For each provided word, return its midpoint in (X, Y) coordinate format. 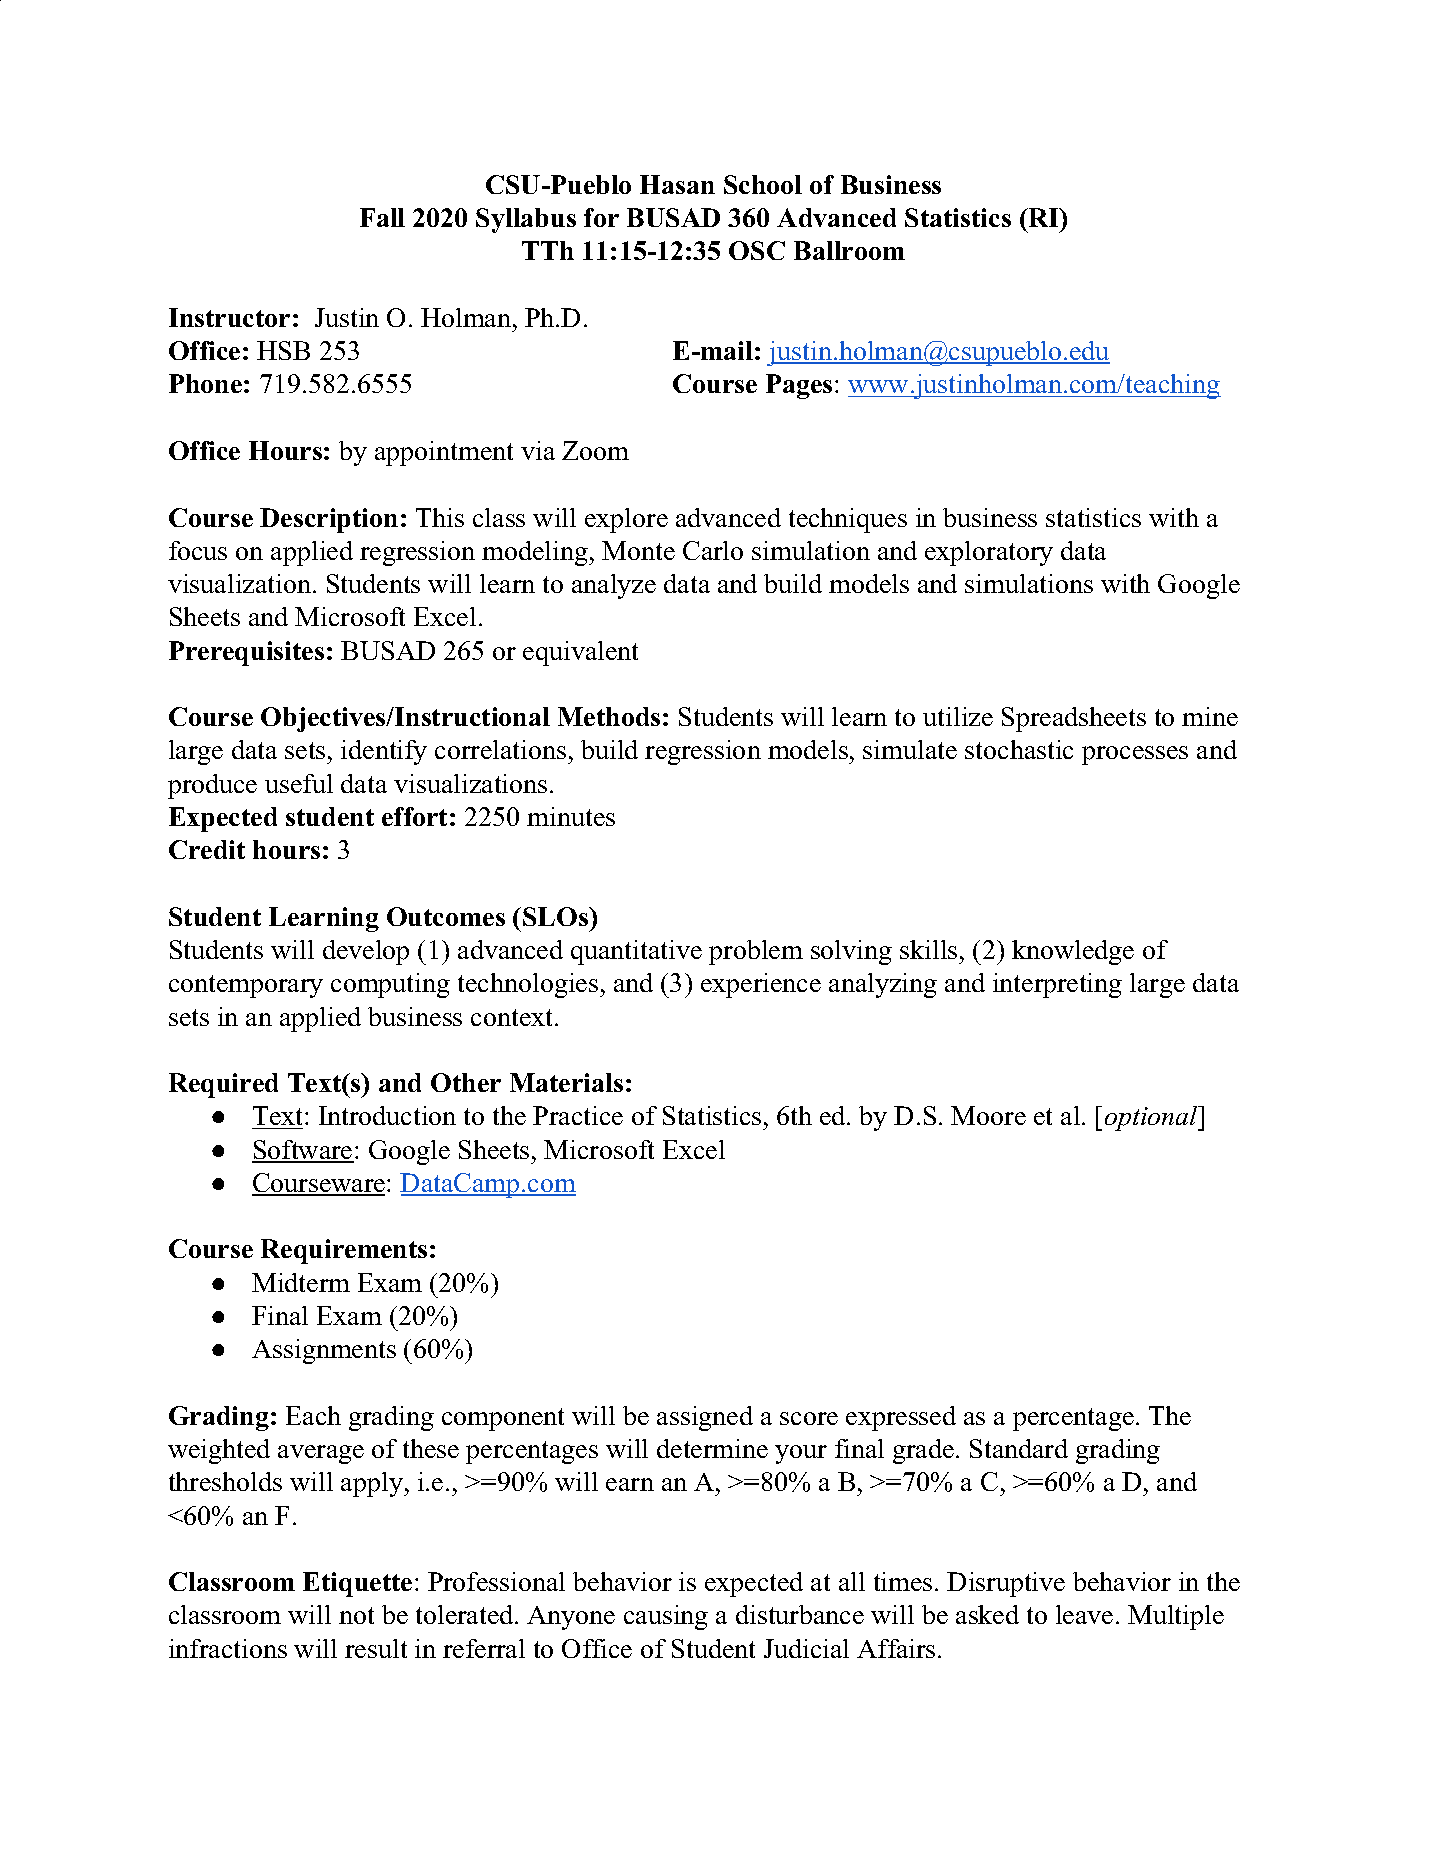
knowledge (1073, 952)
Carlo (713, 550)
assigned (705, 1418)
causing (666, 1617)
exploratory (989, 553)
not (356, 1615)
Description (329, 520)
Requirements (344, 1251)
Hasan (677, 184)
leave (1084, 1614)
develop (366, 952)
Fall (382, 217)
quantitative (636, 952)
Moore (988, 1115)
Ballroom (849, 250)
